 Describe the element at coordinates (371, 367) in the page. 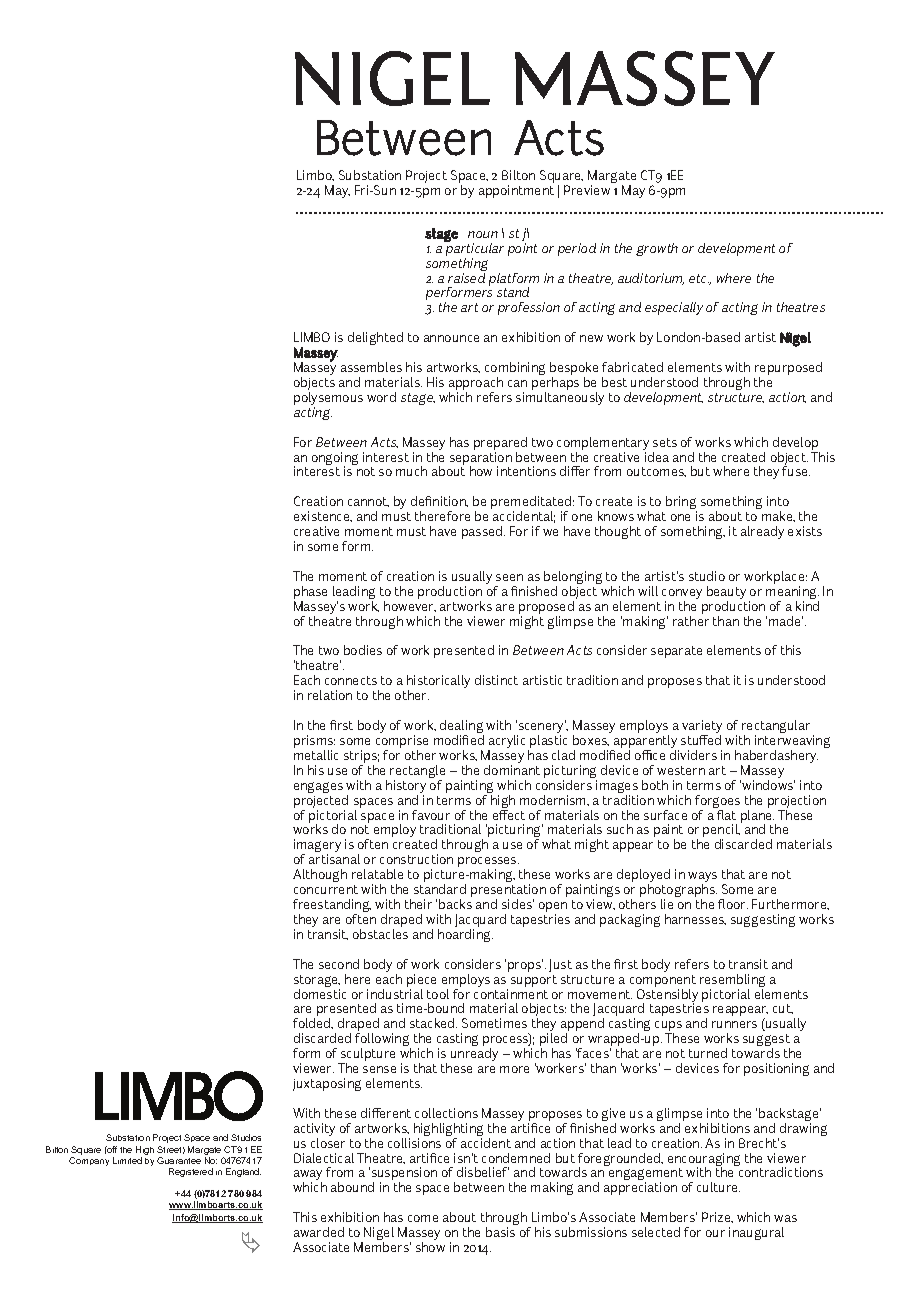

I see `assembles` at that location.
